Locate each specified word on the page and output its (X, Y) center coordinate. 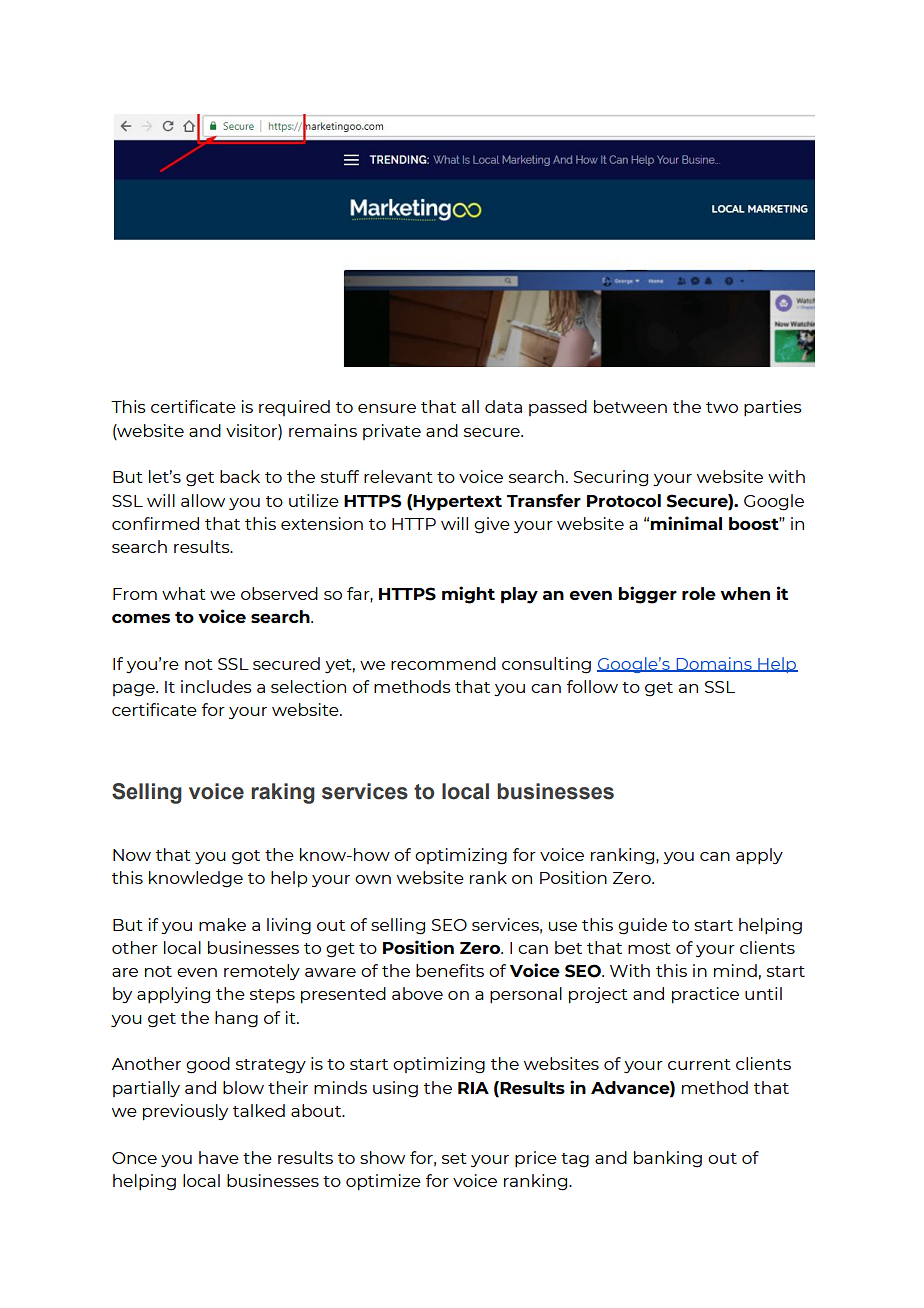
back (240, 476)
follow (592, 686)
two (722, 407)
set (454, 1158)
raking (283, 793)
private (392, 432)
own (373, 879)
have (219, 1157)
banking (668, 1159)
